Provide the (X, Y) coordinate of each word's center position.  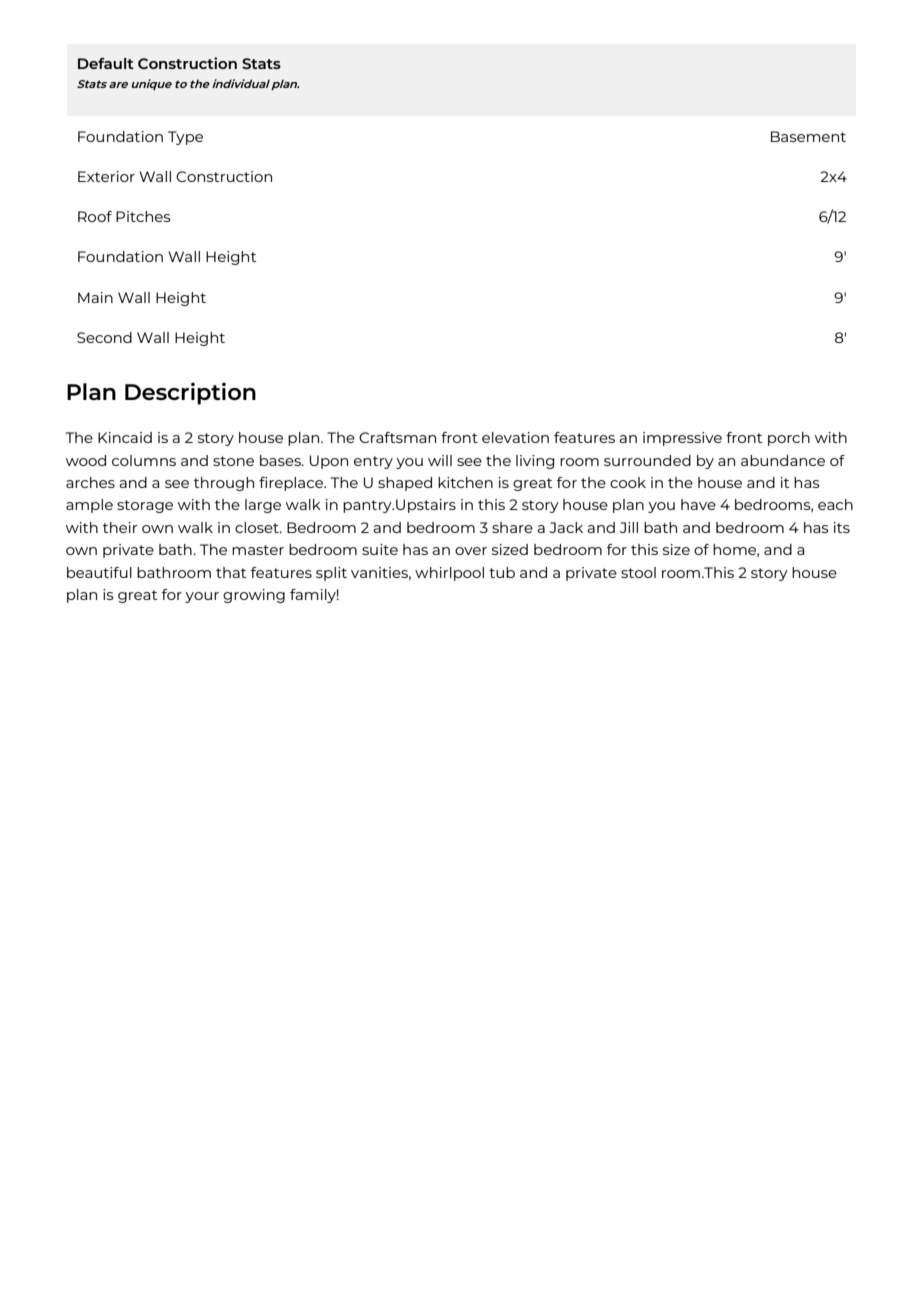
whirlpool (449, 574)
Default (106, 63)
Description (190, 393)
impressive (682, 439)
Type (185, 138)
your (202, 597)
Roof (95, 216)
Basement (808, 136)
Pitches (143, 216)
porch (789, 439)
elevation (515, 437)
